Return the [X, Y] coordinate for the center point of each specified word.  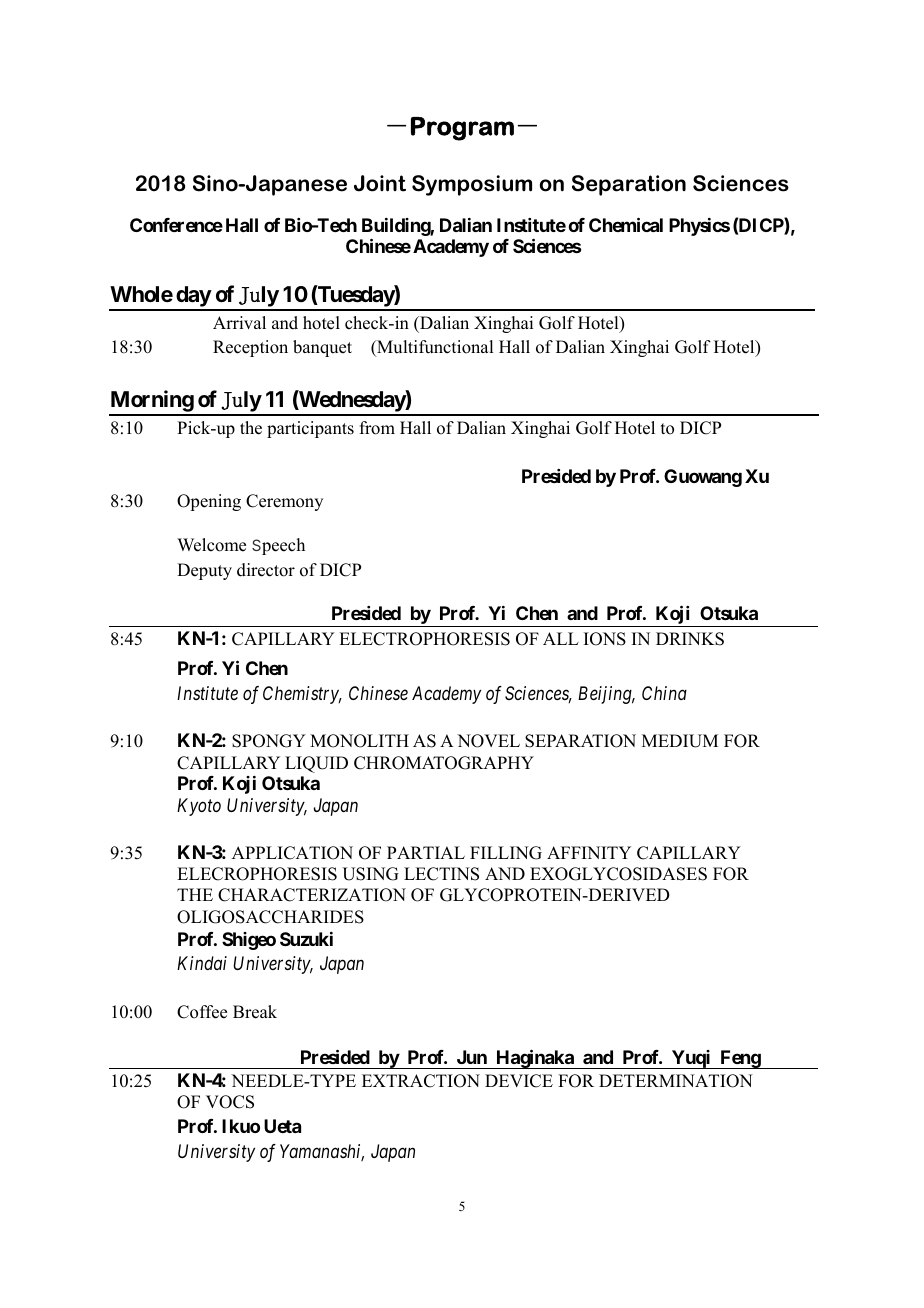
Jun [472, 1057]
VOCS [230, 1102]
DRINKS [690, 639]
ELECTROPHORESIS [424, 639]
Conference [176, 225]
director [266, 570]
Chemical [626, 224]
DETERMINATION [676, 1081]
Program [462, 129]
